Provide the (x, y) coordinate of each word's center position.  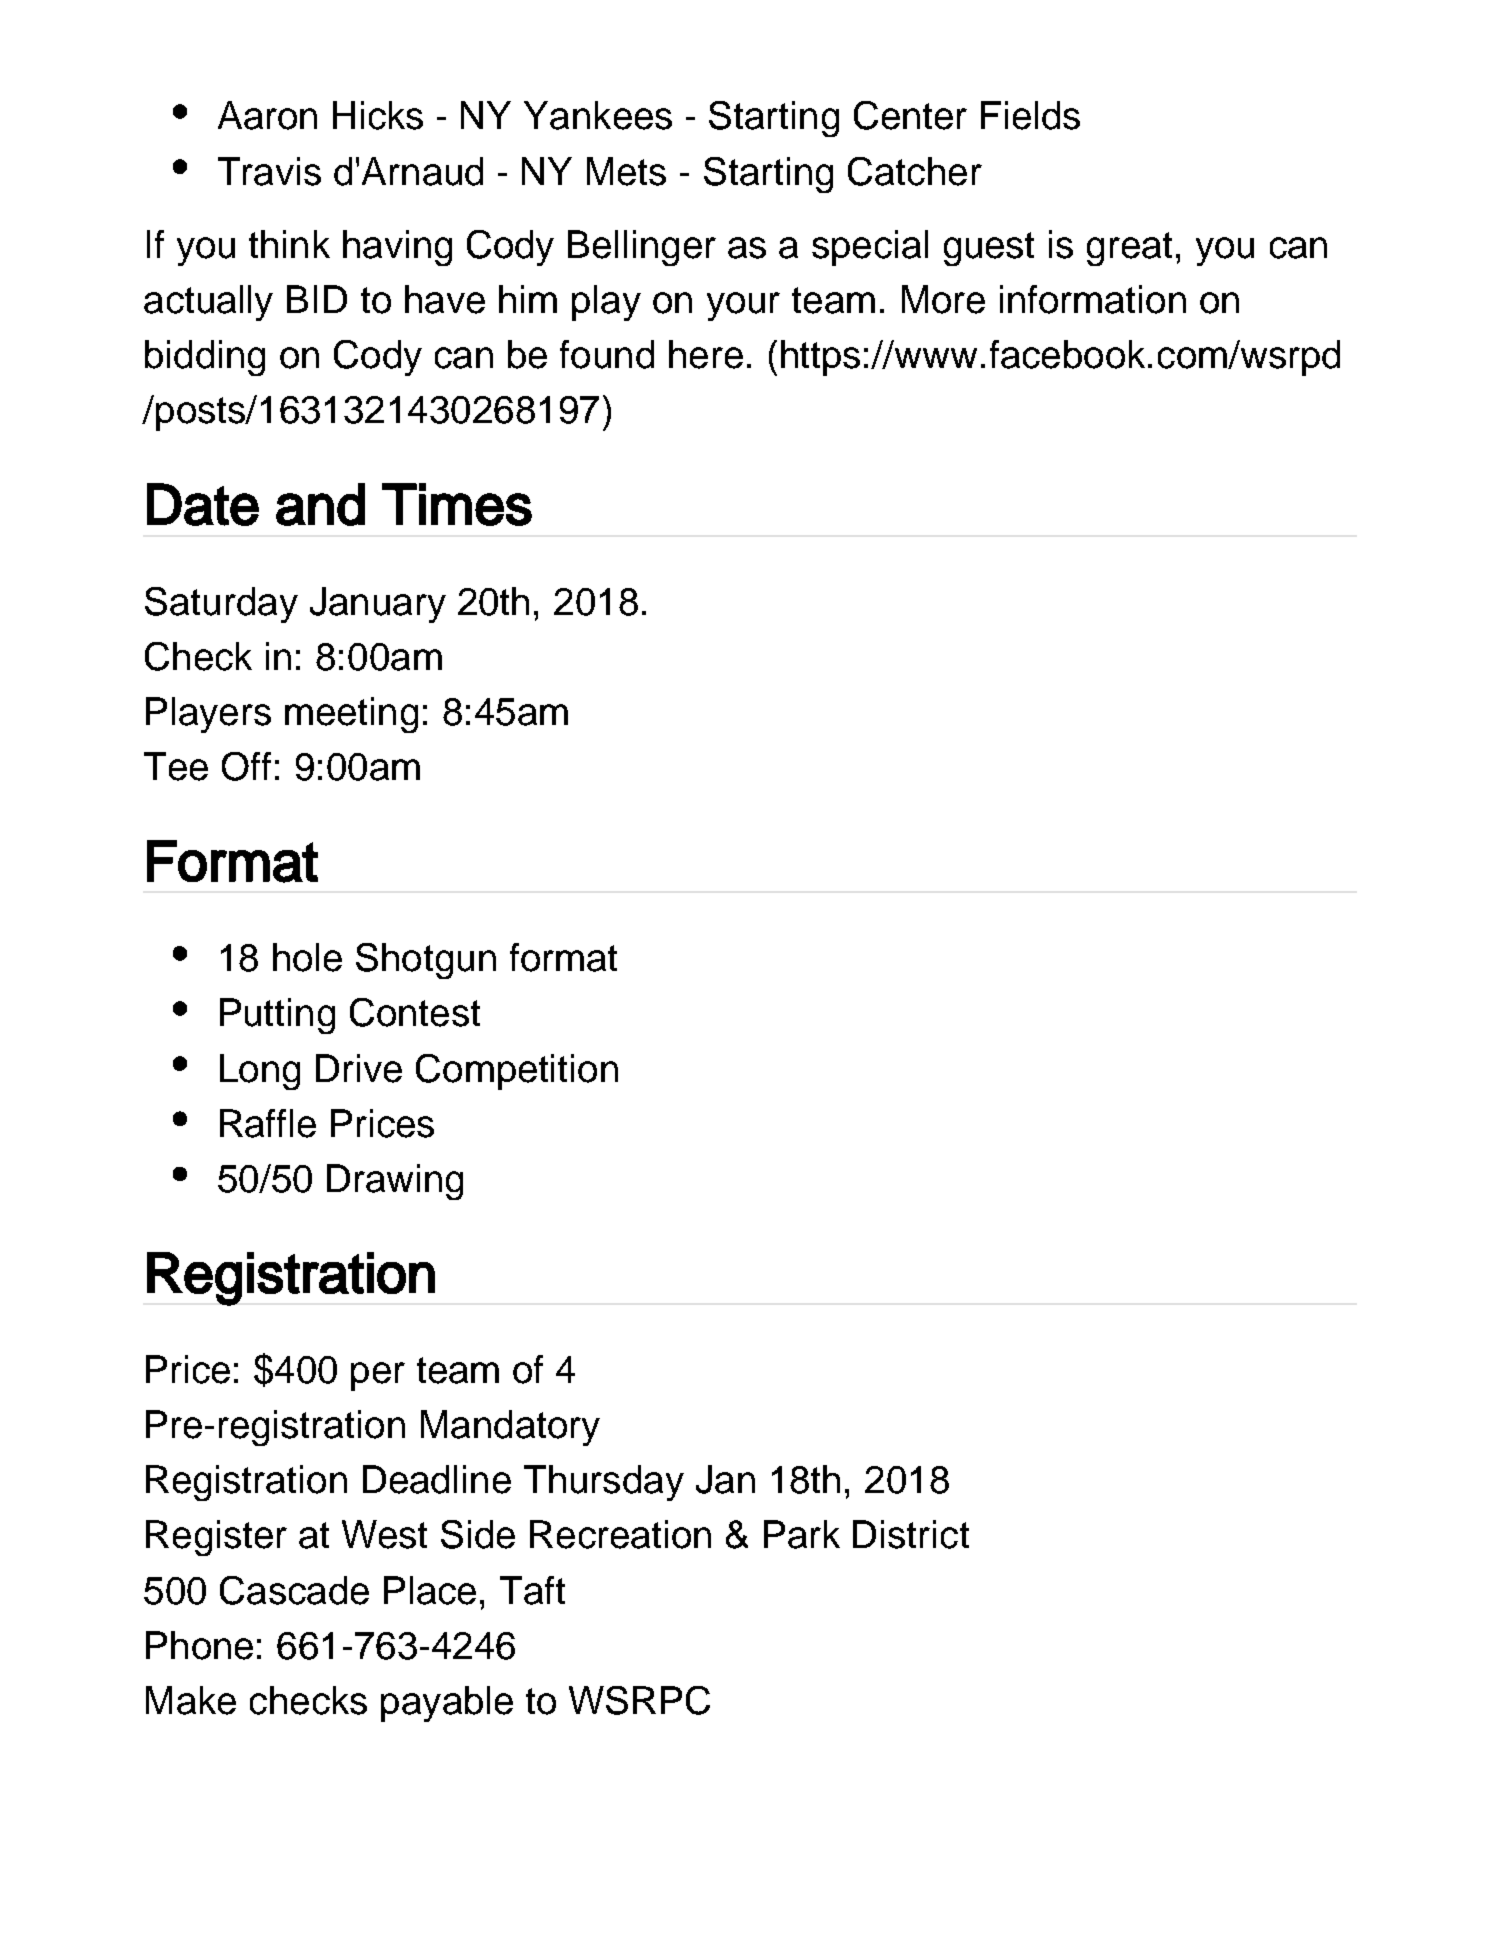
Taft (532, 1590)
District (911, 1534)
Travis (269, 171)
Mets (626, 171)
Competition (517, 1072)
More (943, 299)
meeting (351, 715)
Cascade (294, 1590)
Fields (1030, 115)
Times (457, 504)
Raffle (268, 1123)
